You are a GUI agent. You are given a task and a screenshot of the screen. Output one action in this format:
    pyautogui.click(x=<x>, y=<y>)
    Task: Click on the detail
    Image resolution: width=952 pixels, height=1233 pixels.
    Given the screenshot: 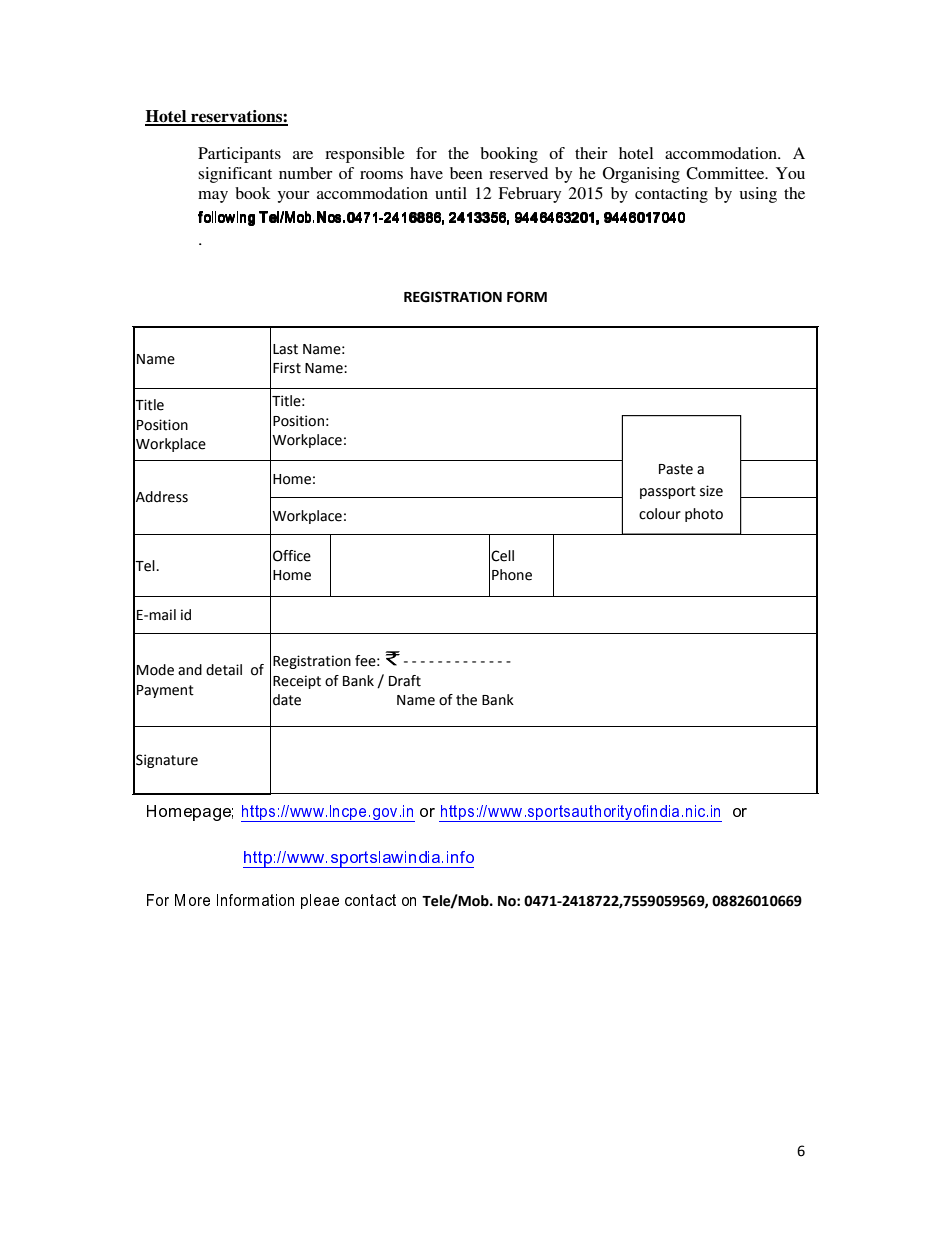 What is the action you would take?
    pyautogui.click(x=224, y=670)
